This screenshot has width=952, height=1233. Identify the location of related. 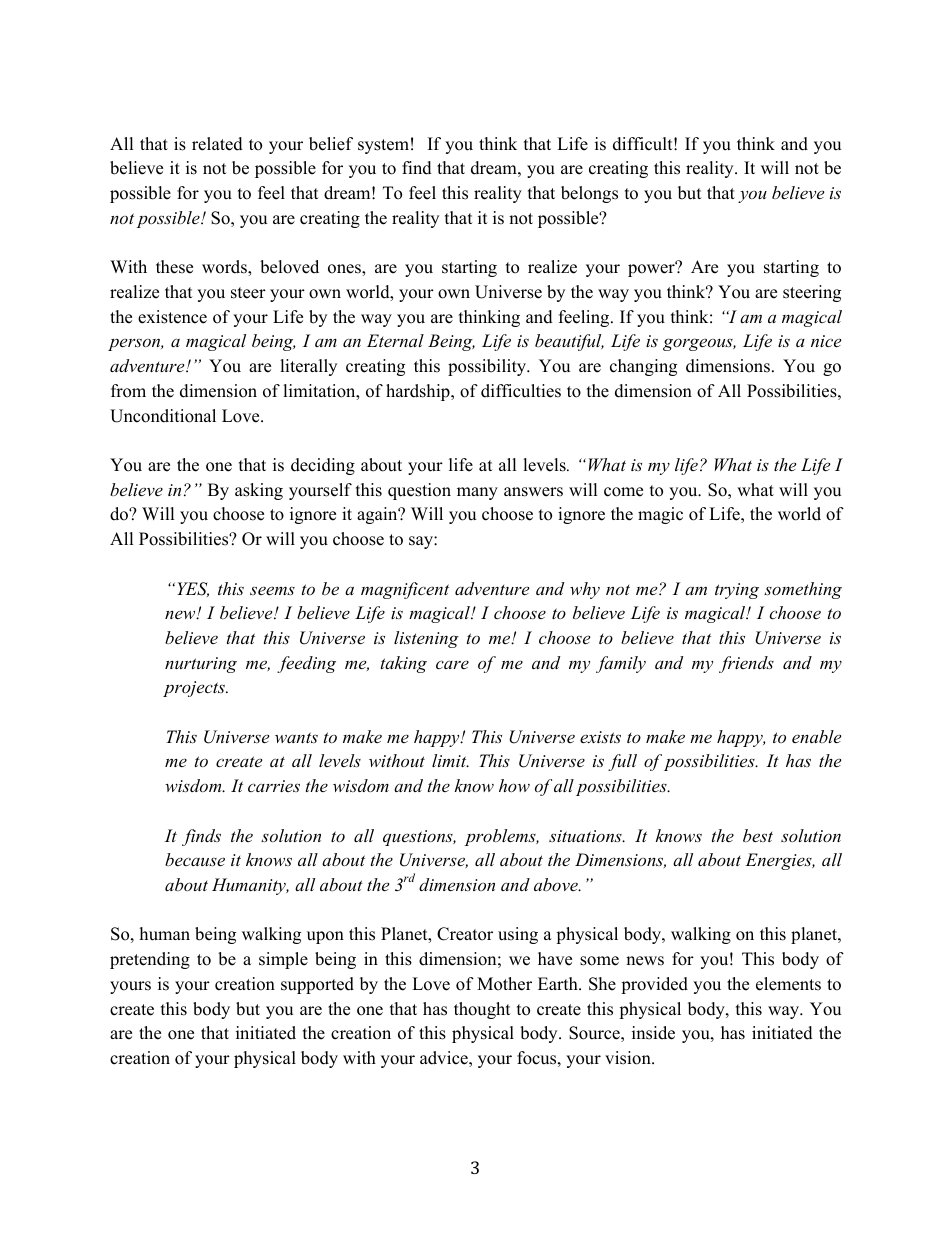
(217, 144).
